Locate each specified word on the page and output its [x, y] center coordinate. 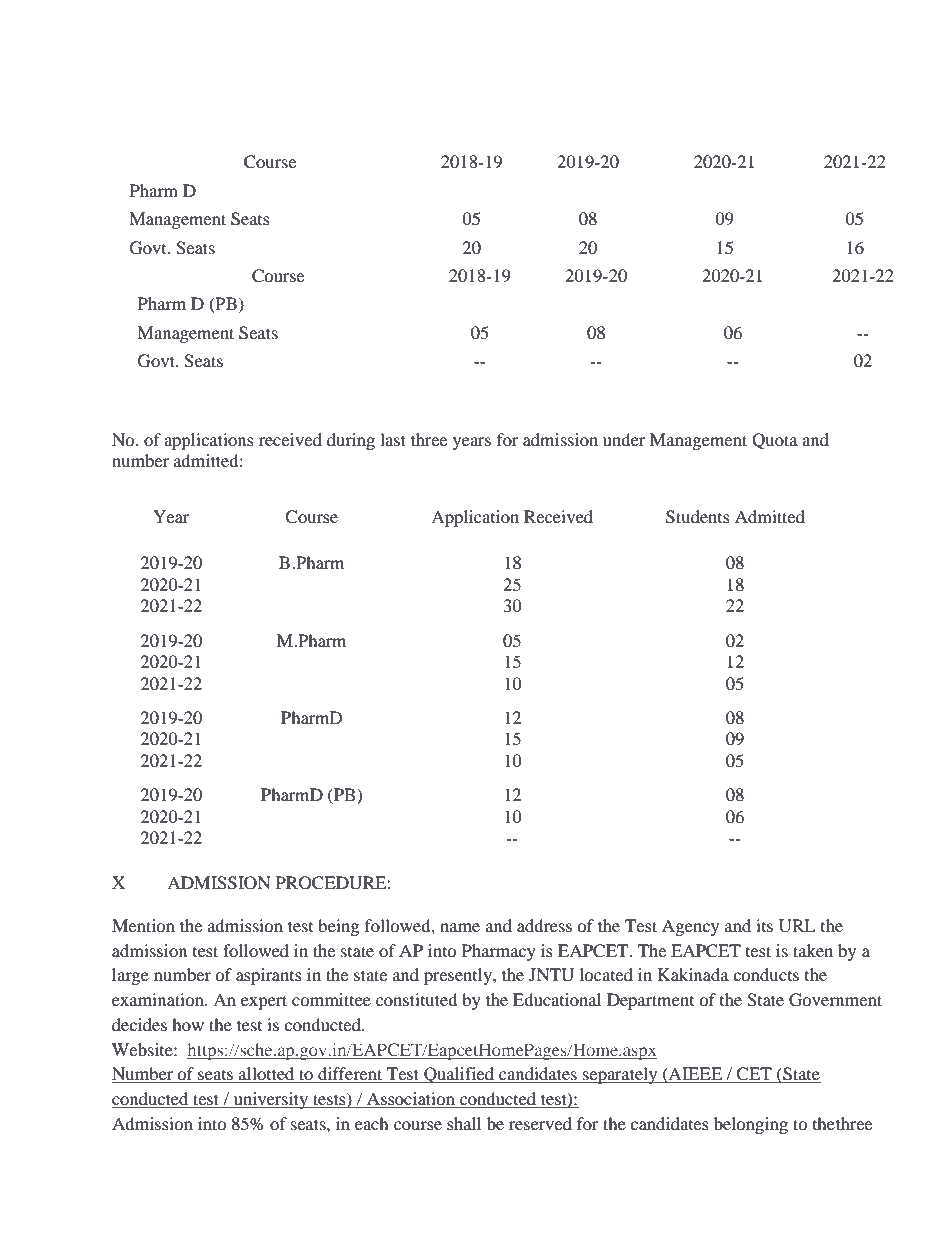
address [544, 925]
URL [797, 926]
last [393, 439]
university [270, 1100]
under [624, 439]
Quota [775, 441]
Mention [143, 925]
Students [698, 517]
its [764, 925]
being [338, 927]
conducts [766, 974]
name [460, 927]
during [351, 441]
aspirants [269, 976]
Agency [690, 927]
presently [459, 976]
